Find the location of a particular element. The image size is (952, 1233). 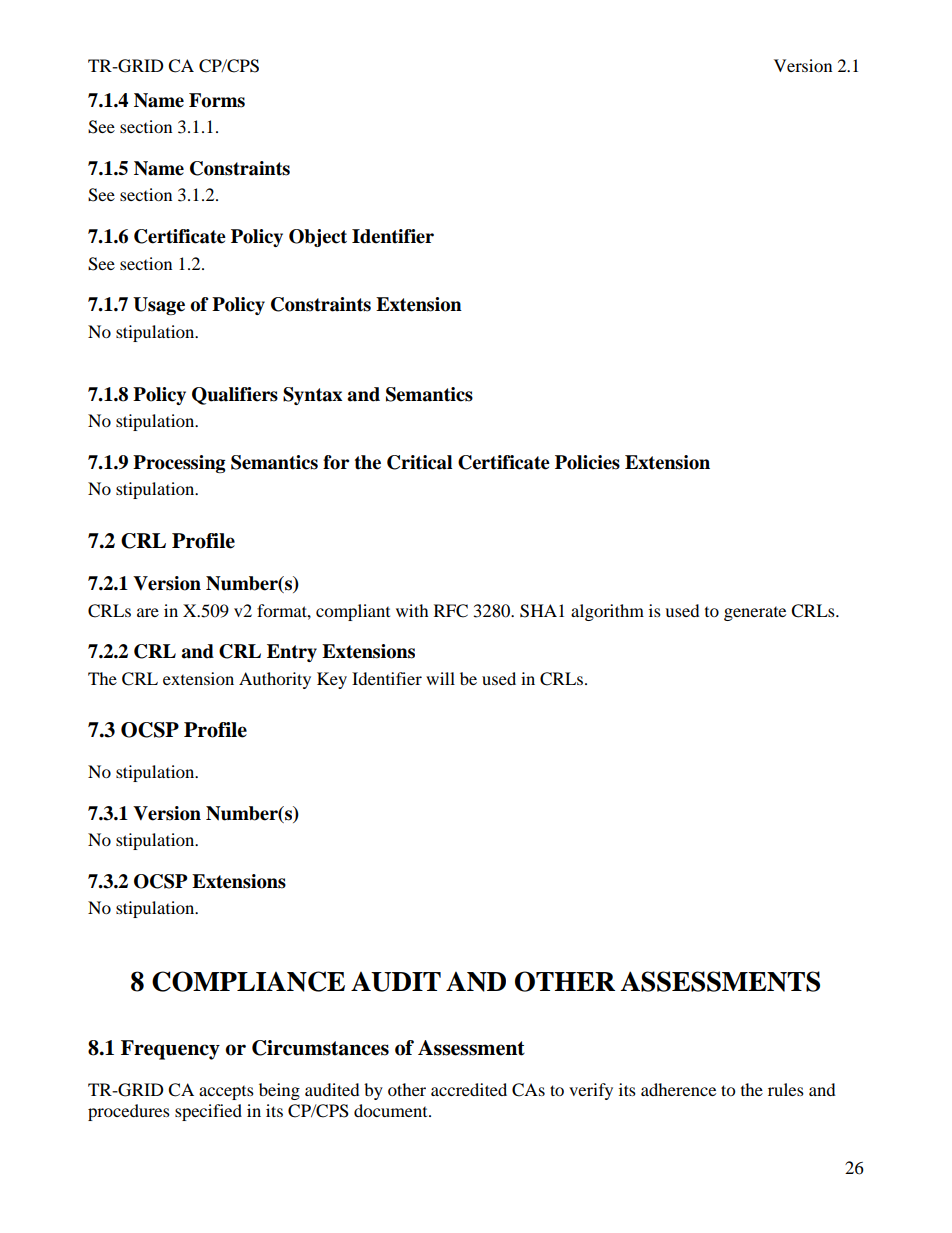

Authority is located at coordinates (275, 680).
